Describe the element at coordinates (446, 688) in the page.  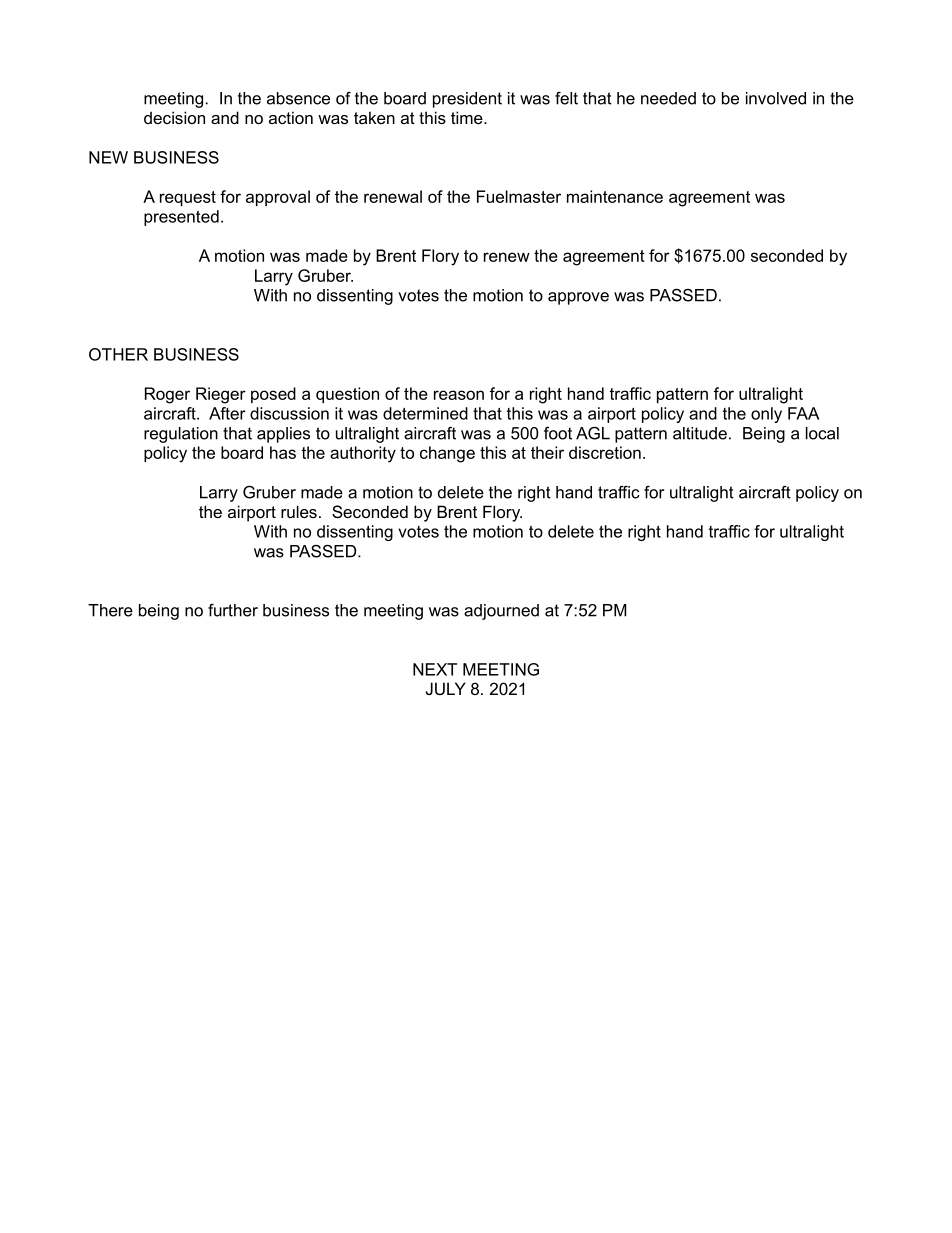
I see `JULY` at that location.
